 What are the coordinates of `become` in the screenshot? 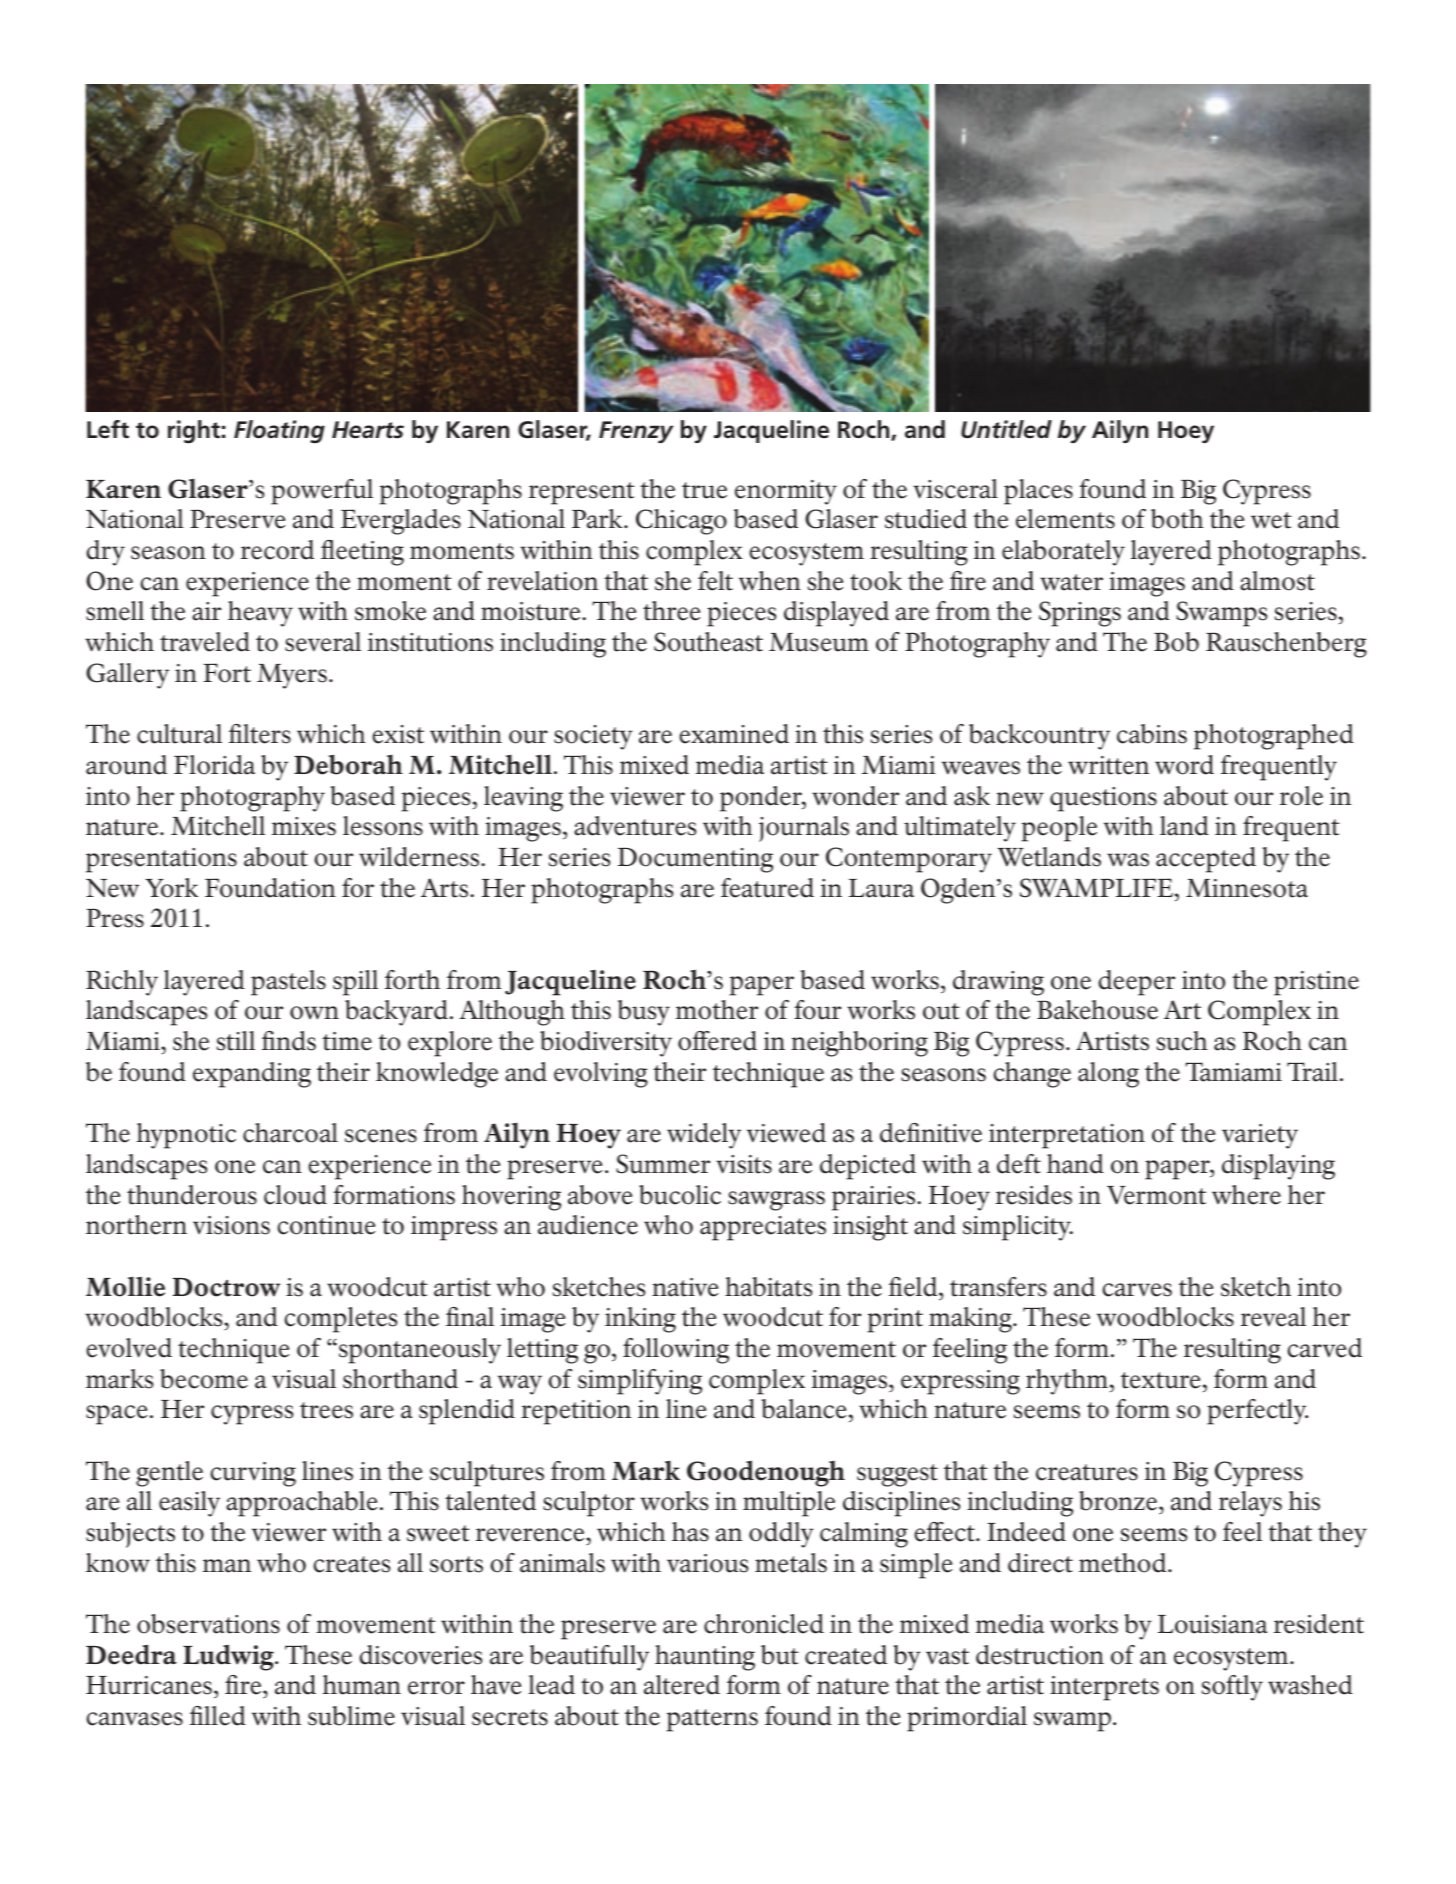 It's located at (204, 1379).
